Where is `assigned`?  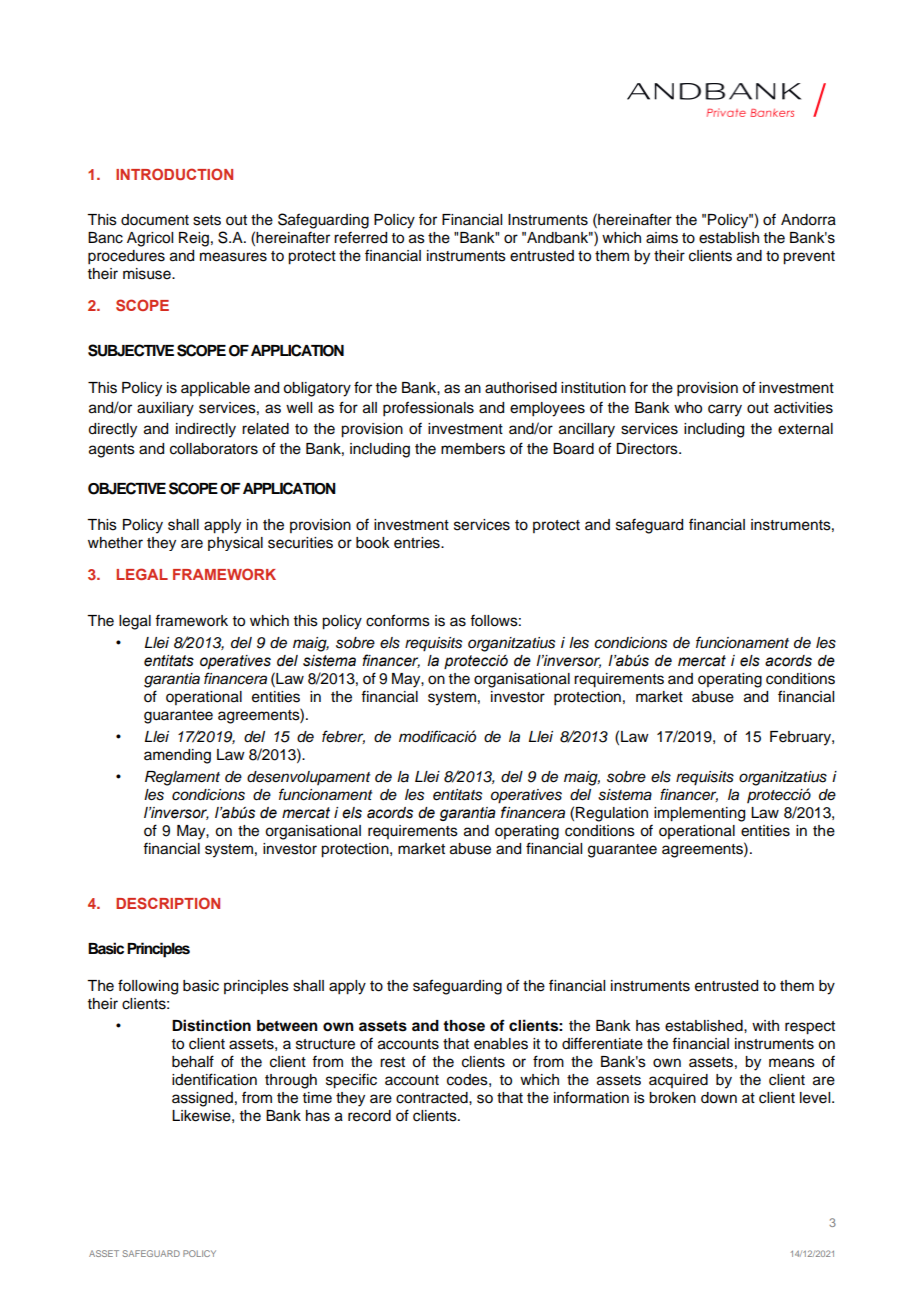 assigned is located at coordinates (202, 1099).
